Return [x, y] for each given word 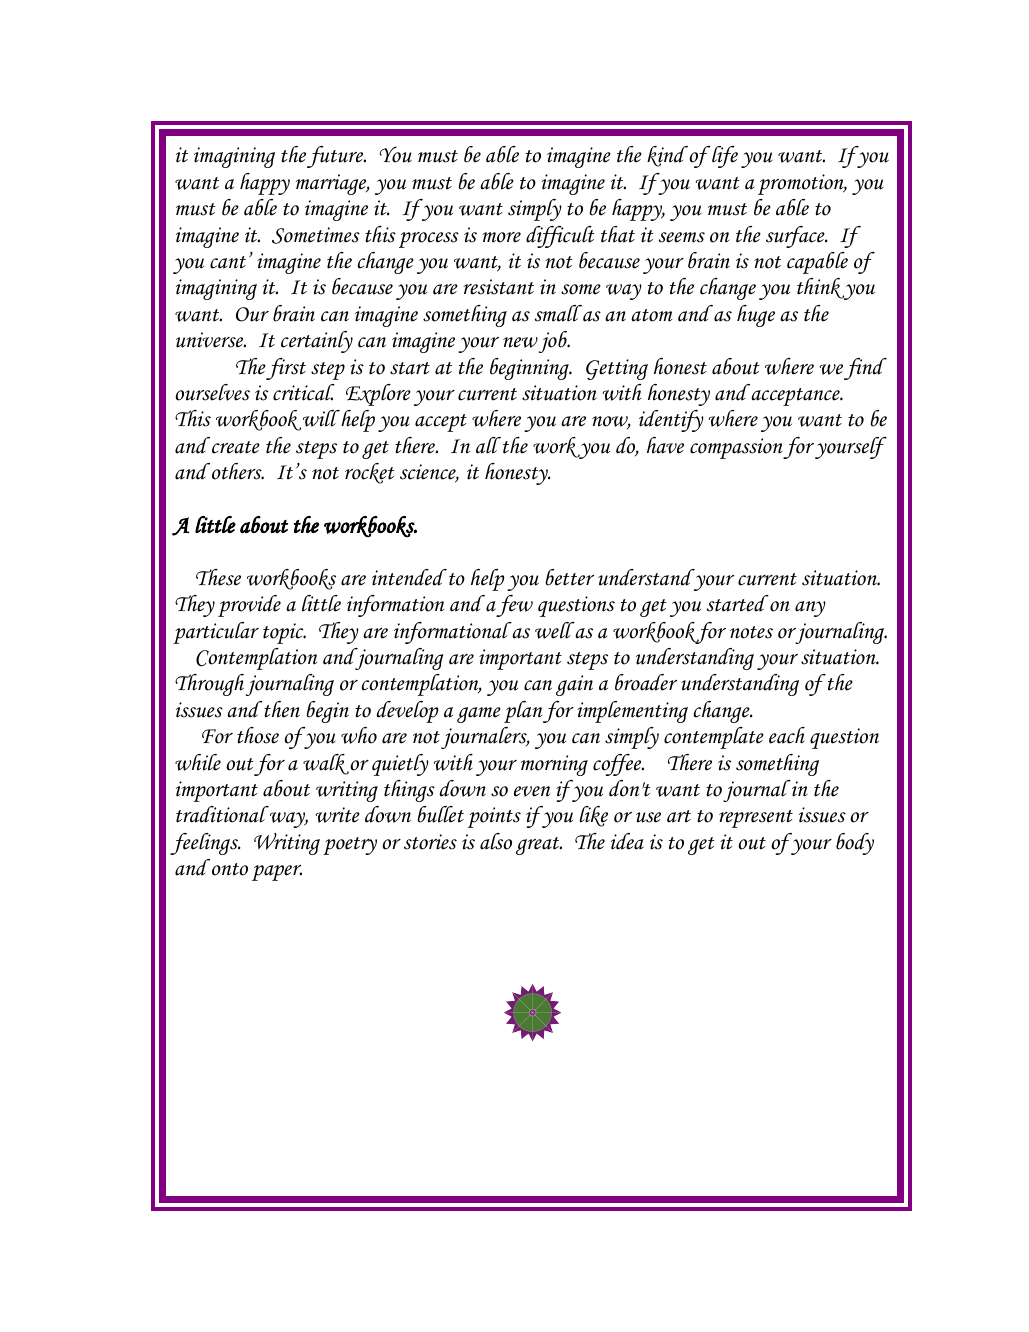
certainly [317, 342]
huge [756, 316]
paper [277, 873]
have [665, 445]
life [725, 157]
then [281, 709]
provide [249, 606]
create [236, 447]
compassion [737, 448]
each [787, 735]
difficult [560, 237]
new [520, 342]
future [336, 157]
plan [523, 712]
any [810, 609]
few [514, 606]
